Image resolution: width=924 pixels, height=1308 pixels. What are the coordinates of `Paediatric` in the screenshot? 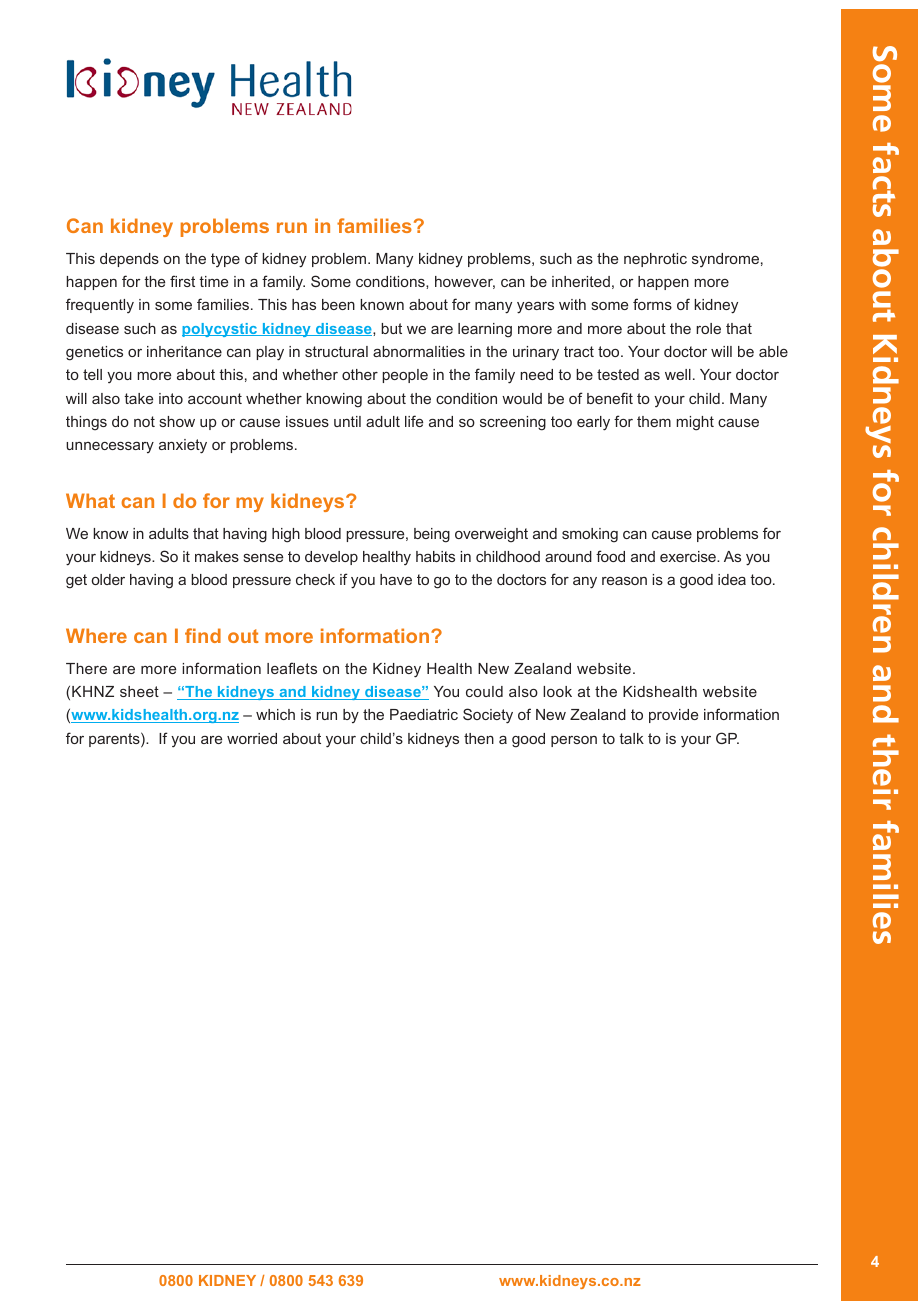 It's located at (424, 714).
